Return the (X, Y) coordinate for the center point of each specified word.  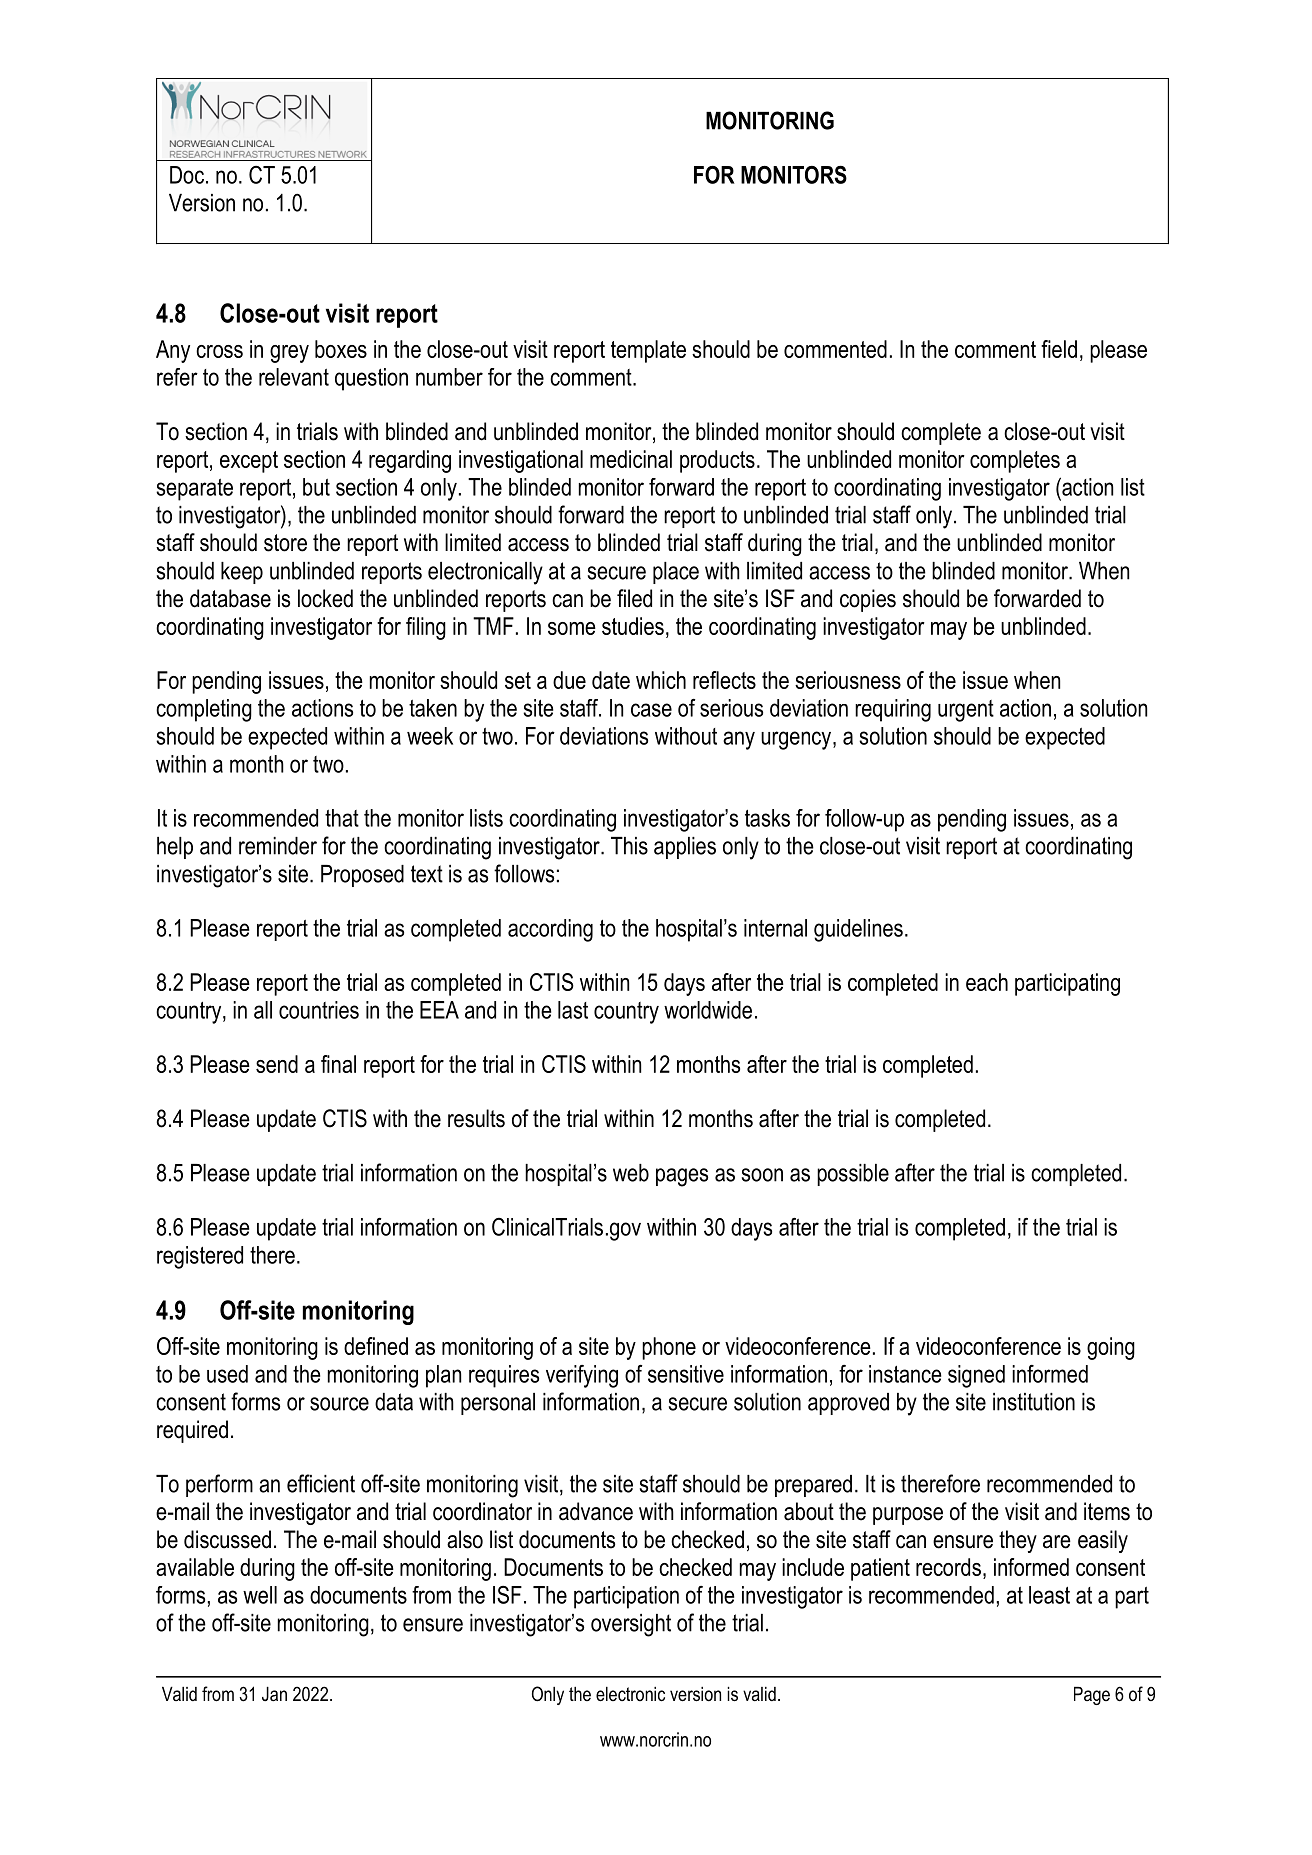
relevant (294, 377)
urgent (966, 711)
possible (853, 1175)
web (631, 1173)
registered (200, 1257)
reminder (278, 846)
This (629, 846)
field (1059, 349)
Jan (274, 1694)
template (648, 351)
